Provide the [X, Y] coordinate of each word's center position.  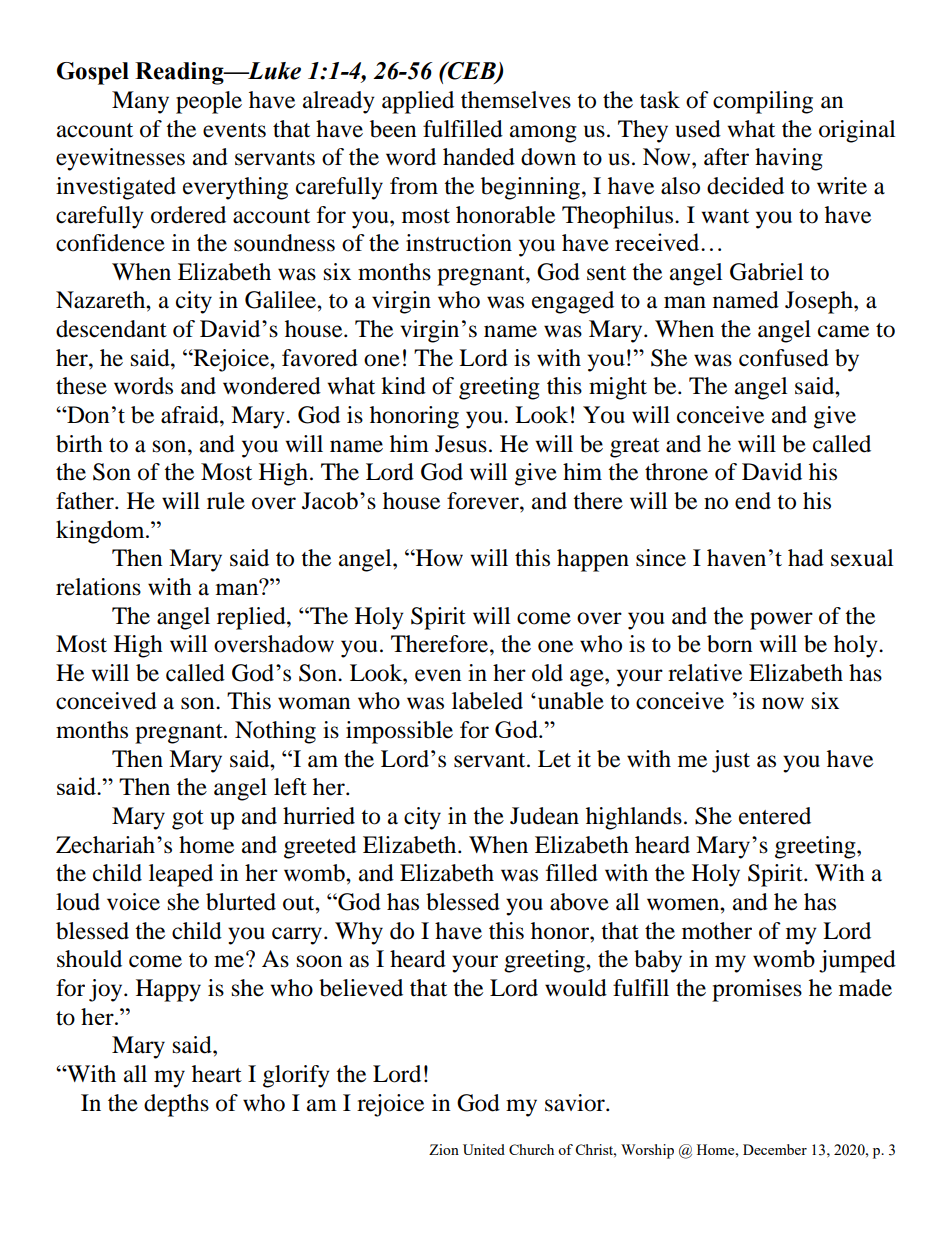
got [188, 820]
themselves [516, 100]
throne [676, 472]
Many [140, 102]
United [484, 1149]
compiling [763, 102]
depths [176, 1105]
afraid [191, 415]
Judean [544, 816]
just [731, 761]
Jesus [461, 444]
